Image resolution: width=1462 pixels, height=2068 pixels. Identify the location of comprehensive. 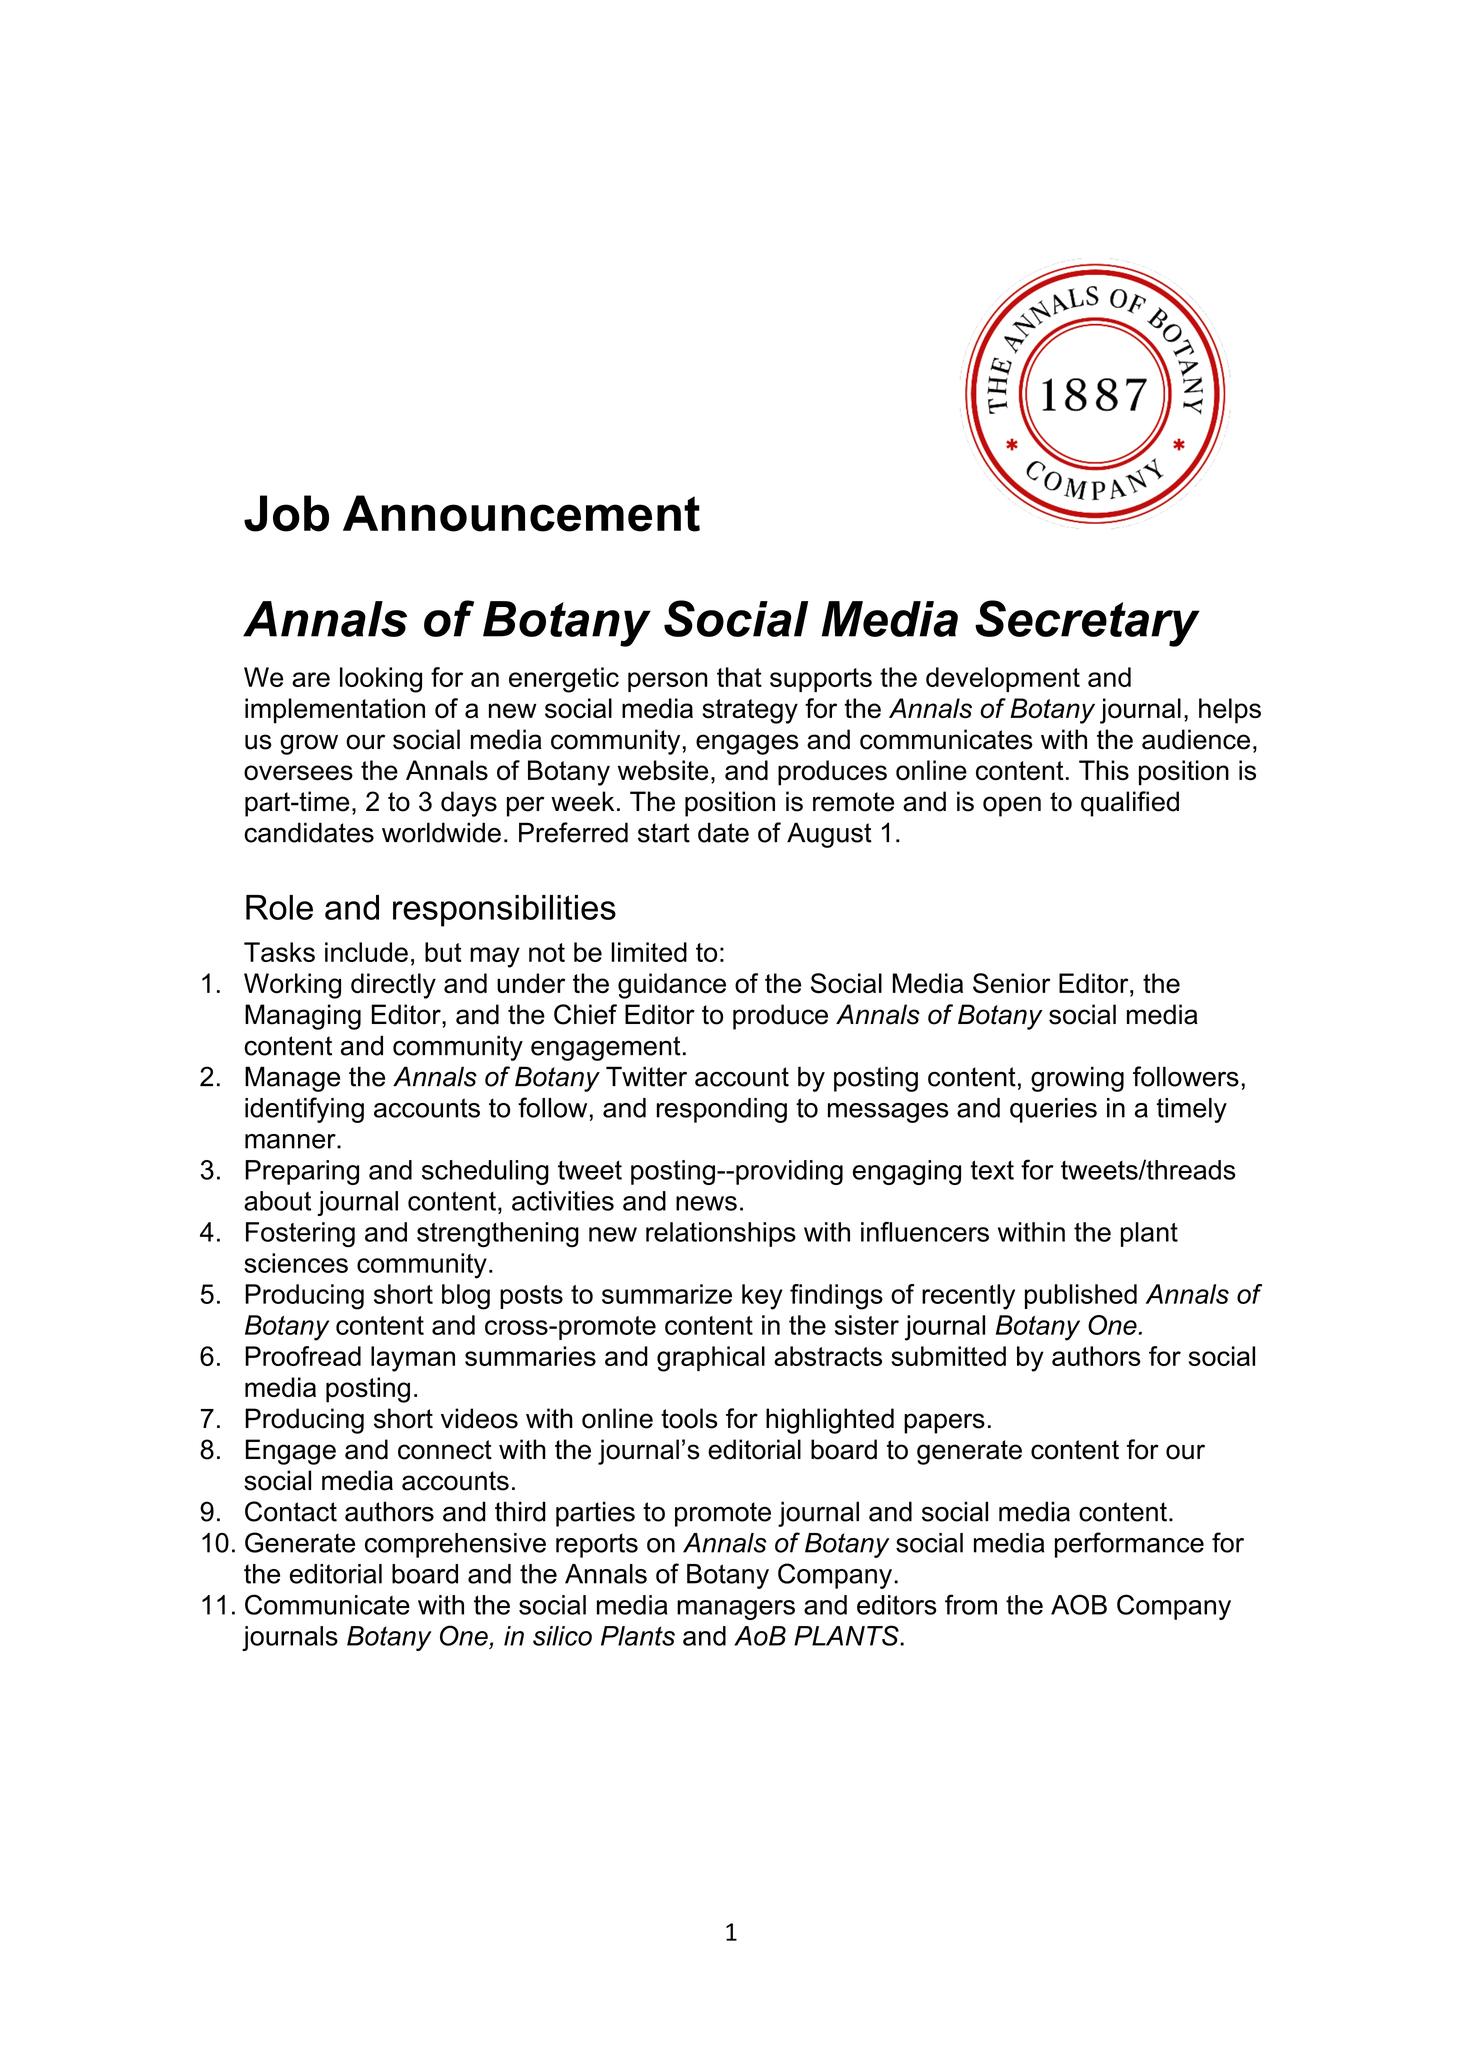
(455, 1545).
